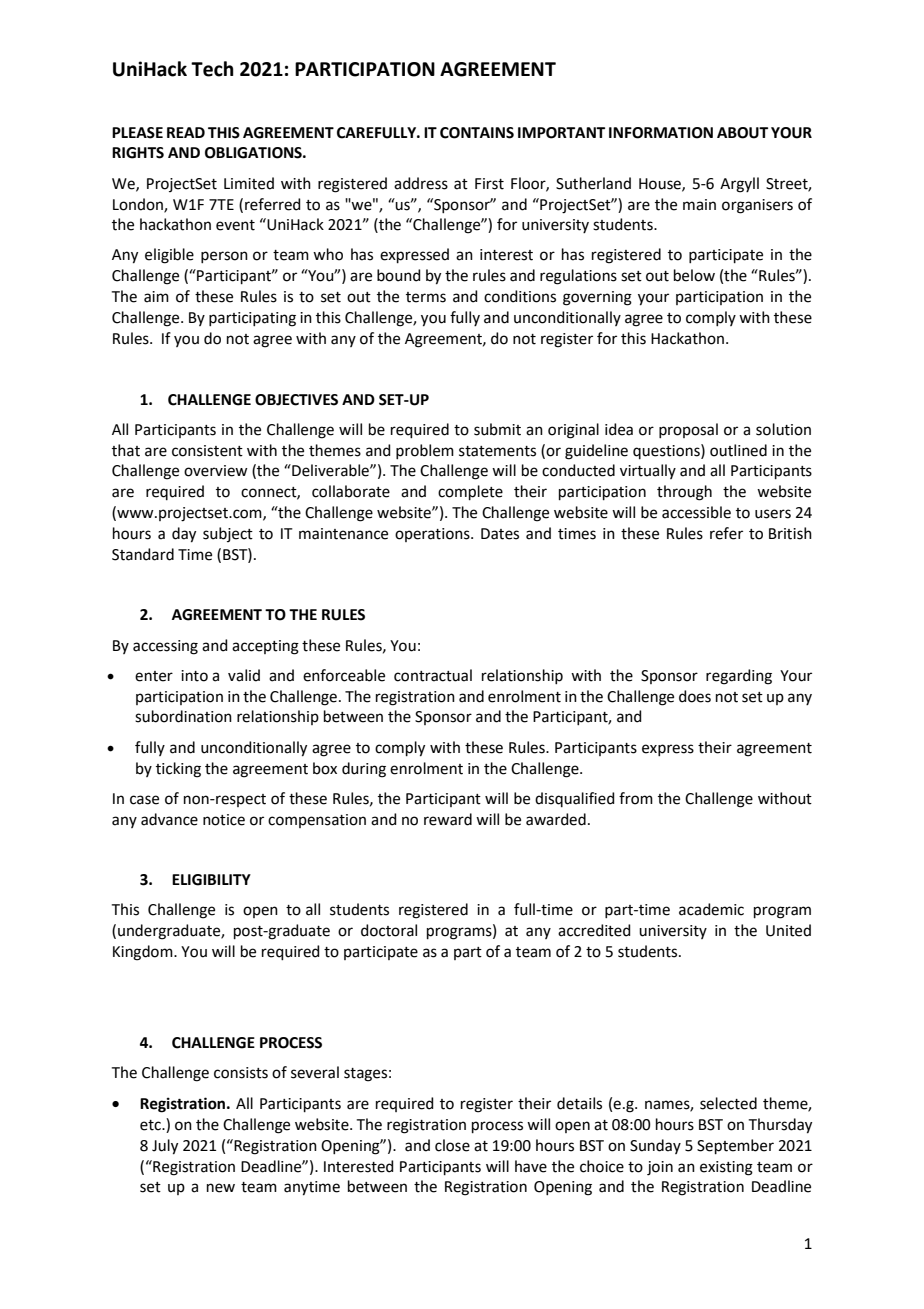 This screenshot has width=924, height=1309. Describe the element at coordinates (448, 819) in the screenshot. I see `reward` at that location.
